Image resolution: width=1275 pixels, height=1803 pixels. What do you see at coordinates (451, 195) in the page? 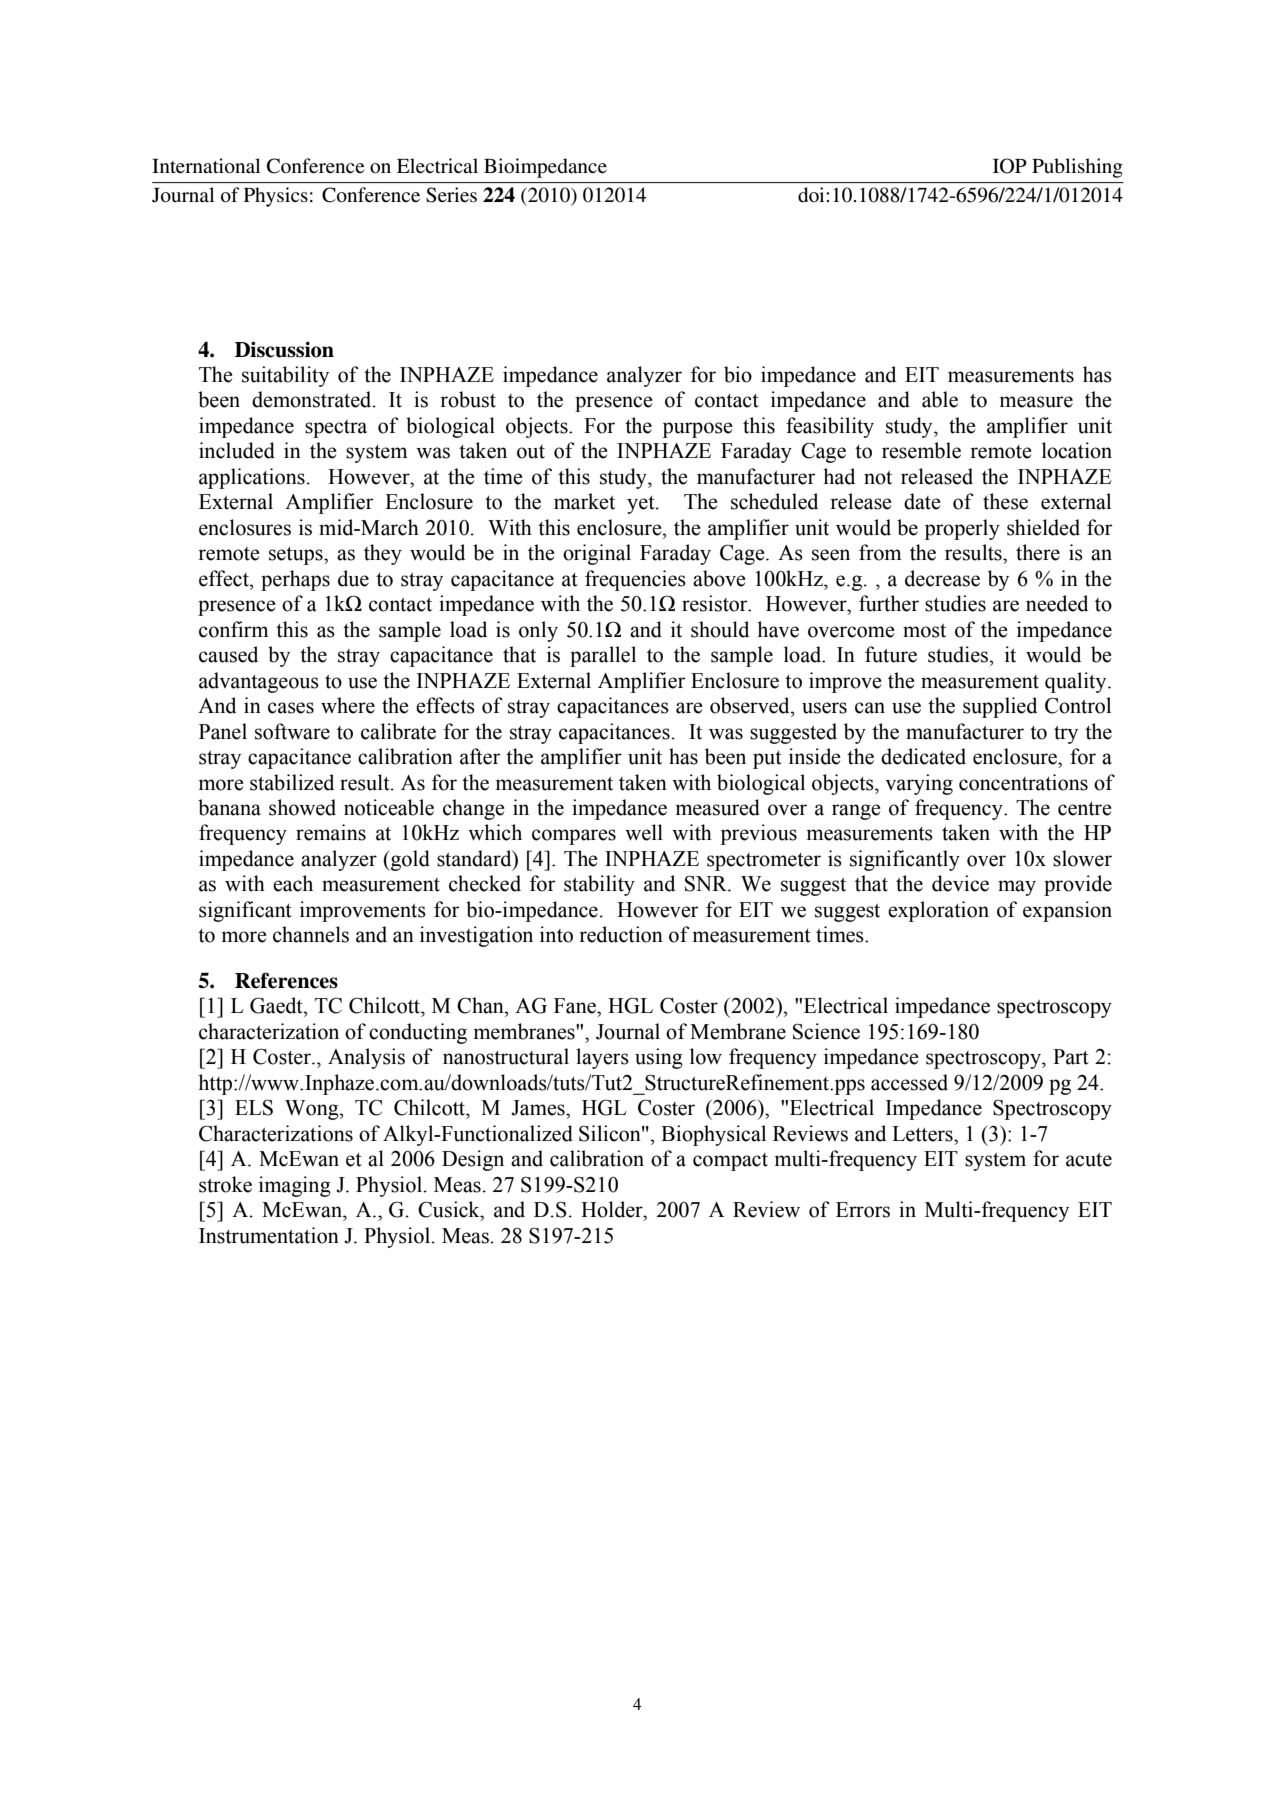
I see `Series` at bounding box center [451, 195].
